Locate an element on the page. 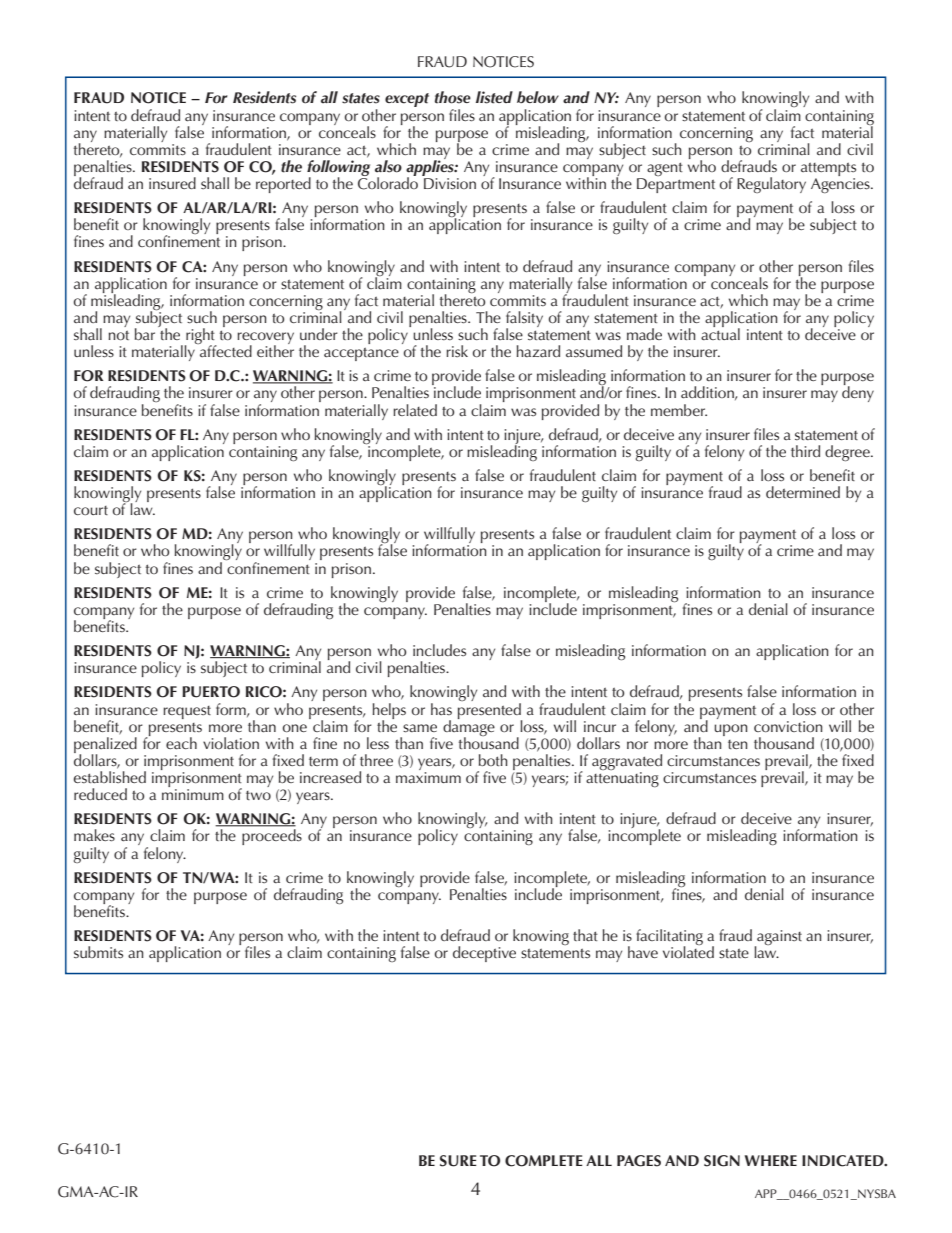 The width and height of the image is (952, 1233). risk is located at coordinates (457, 351).
